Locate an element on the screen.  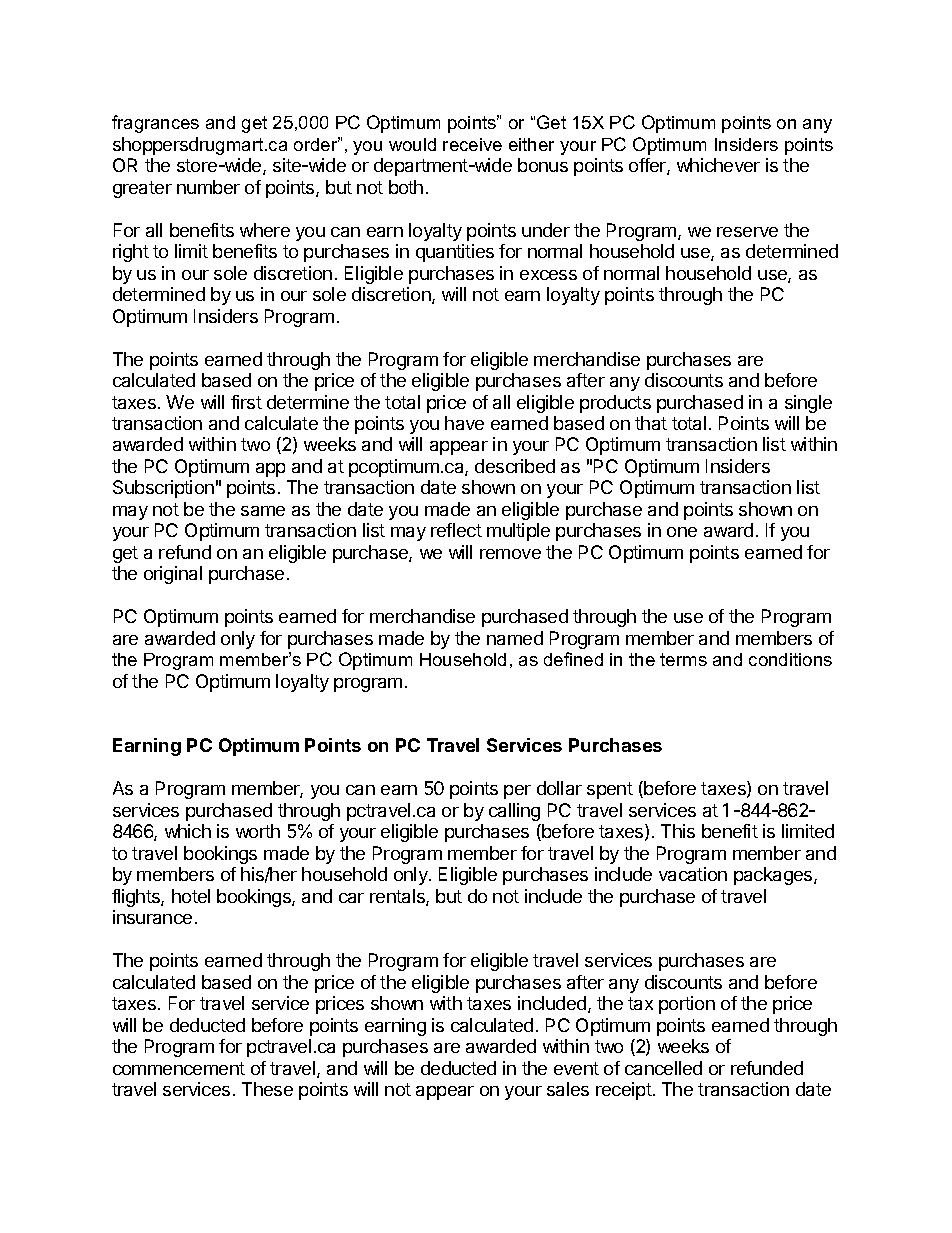
calling is located at coordinates (514, 812).
